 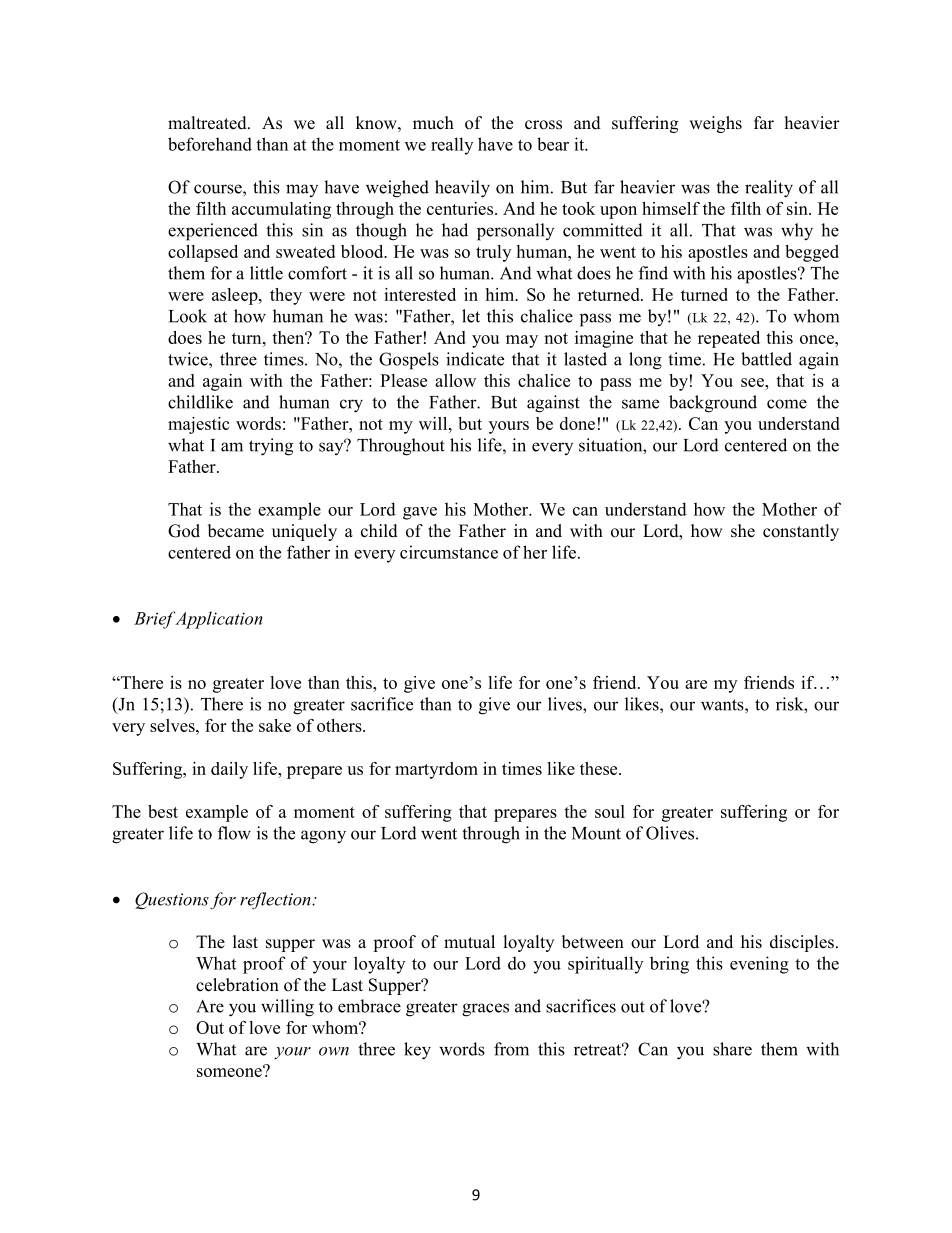 What do you see at coordinates (189, 359) in the document?
I see `twice` at bounding box center [189, 359].
